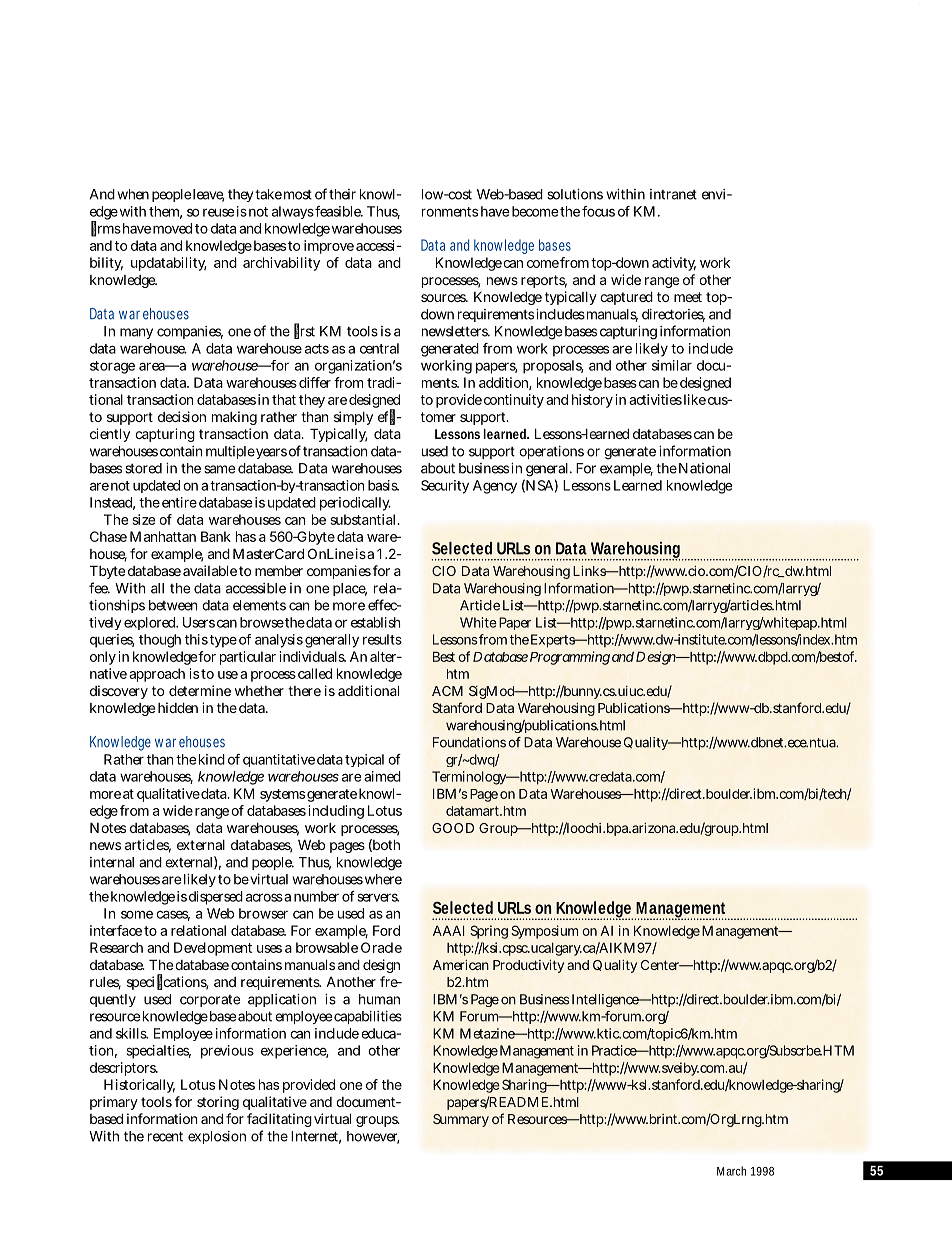  I want to click on intranet, so click(673, 194).
